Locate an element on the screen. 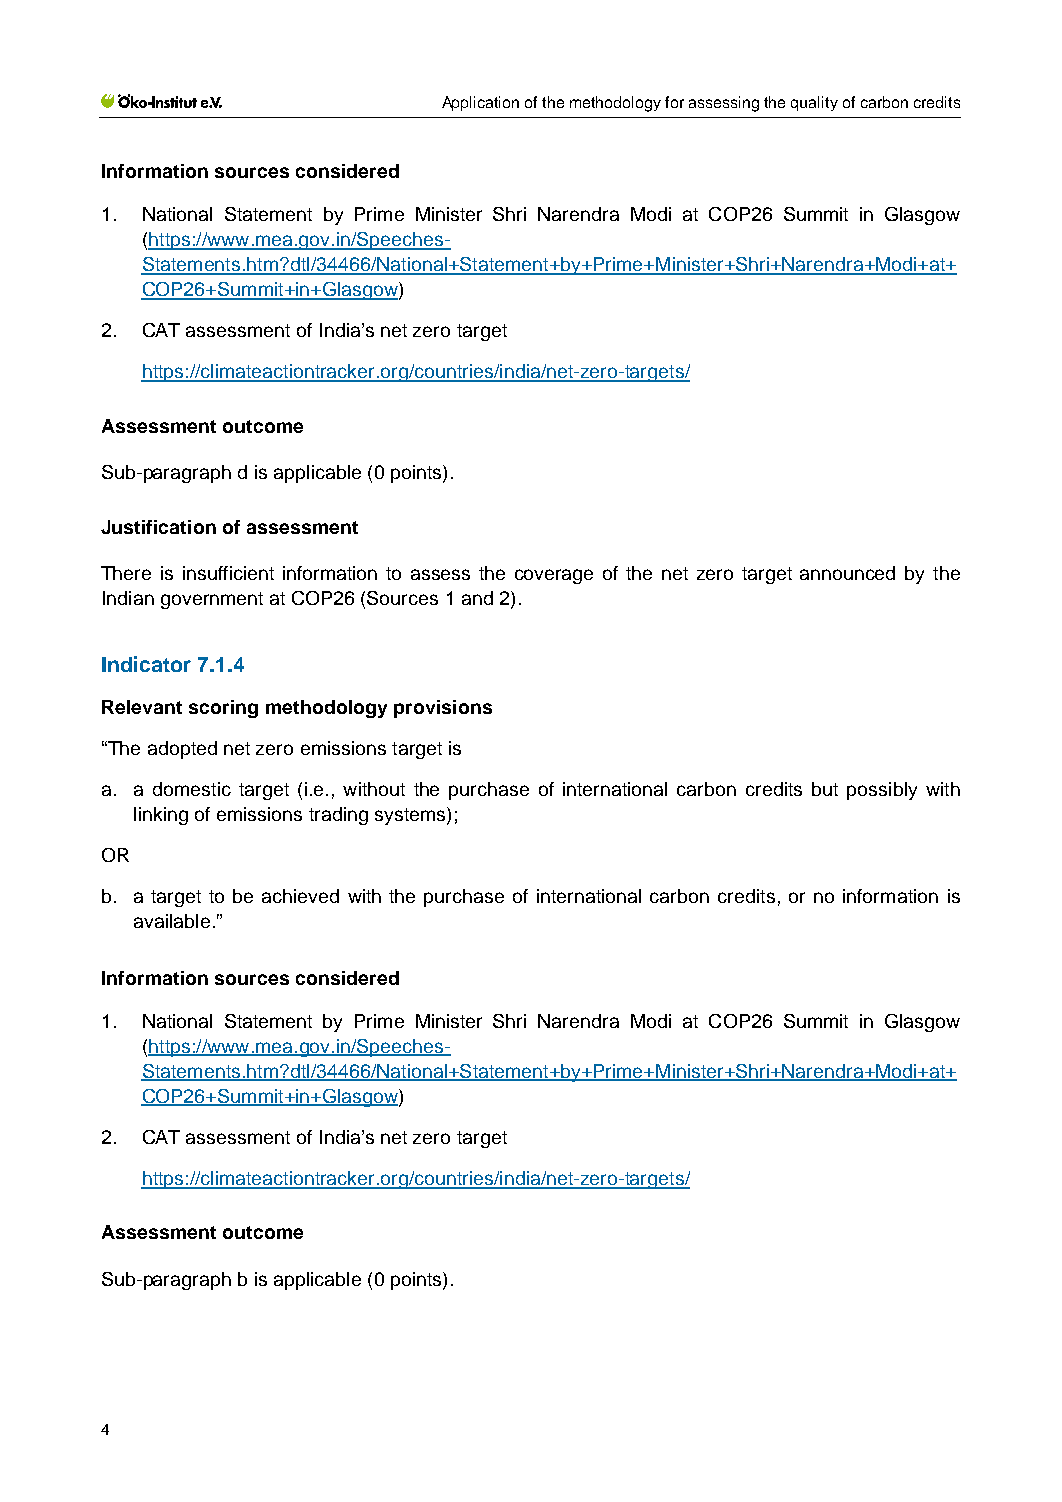 This screenshot has width=1062, height=1502. provisions is located at coordinates (443, 709).
